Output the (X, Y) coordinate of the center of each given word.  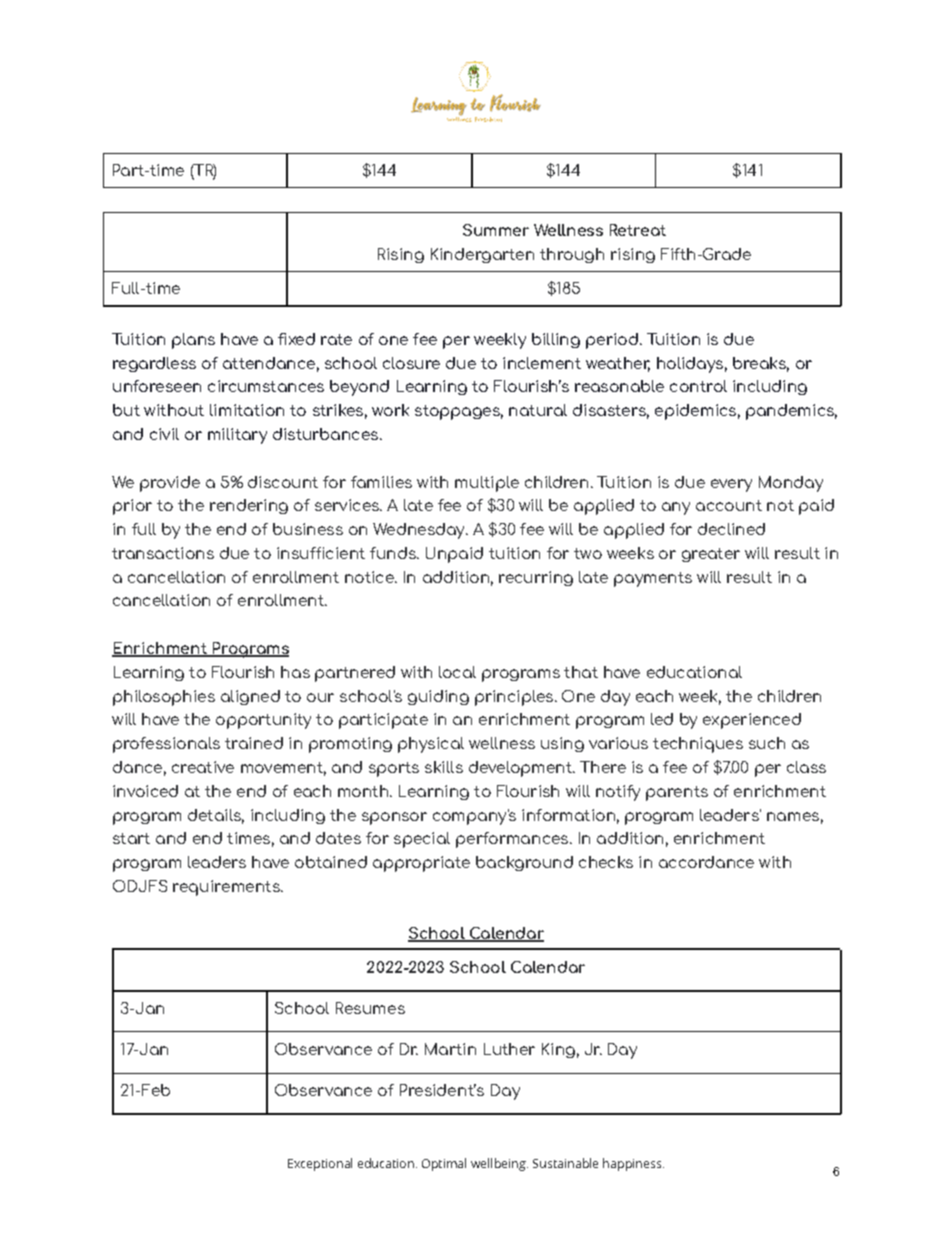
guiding (438, 697)
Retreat (638, 230)
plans (193, 341)
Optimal (444, 1164)
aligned (250, 697)
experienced (752, 721)
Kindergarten (482, 255)
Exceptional (320, 1164)
